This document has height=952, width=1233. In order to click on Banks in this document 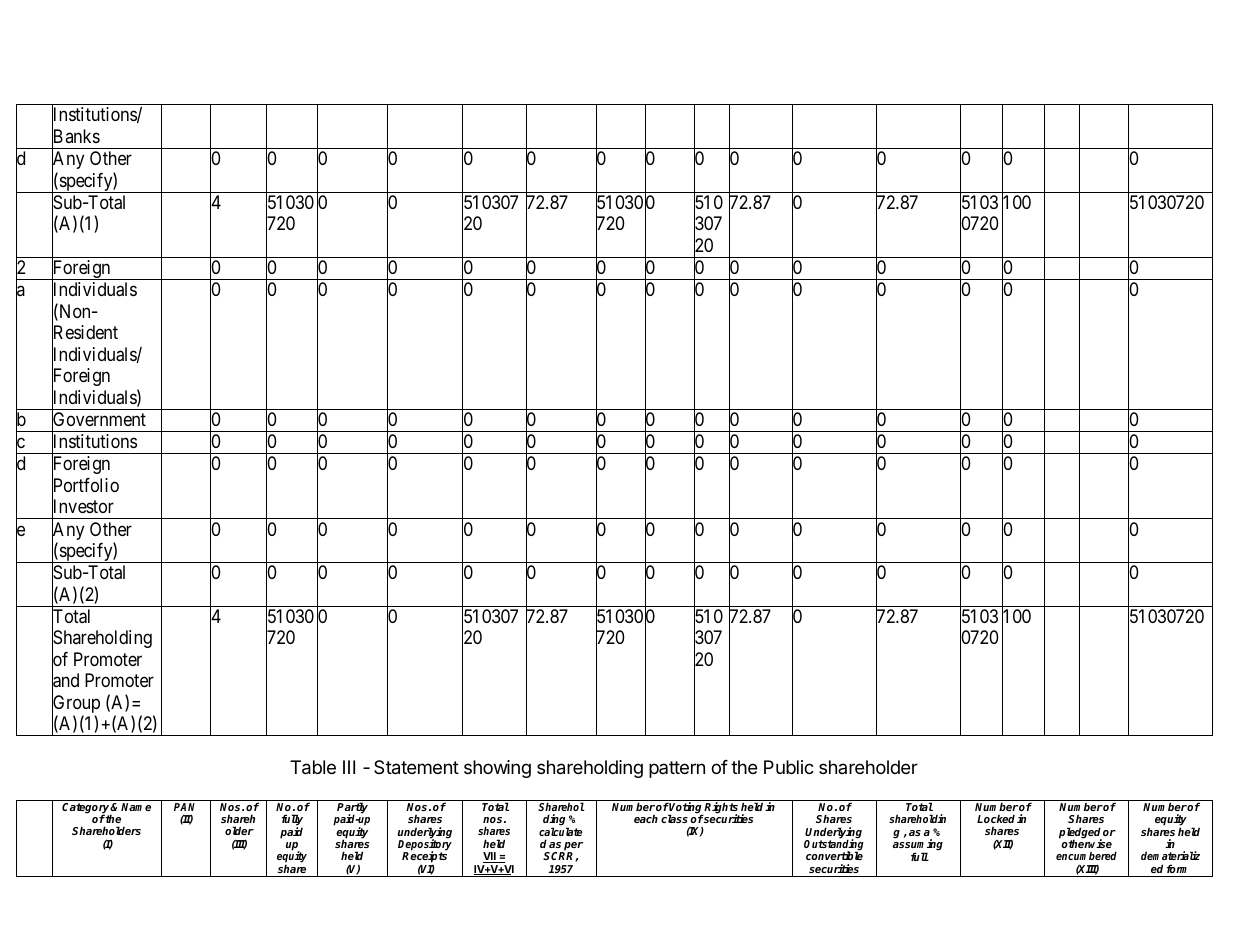, I will do `click(76, 137)`.
